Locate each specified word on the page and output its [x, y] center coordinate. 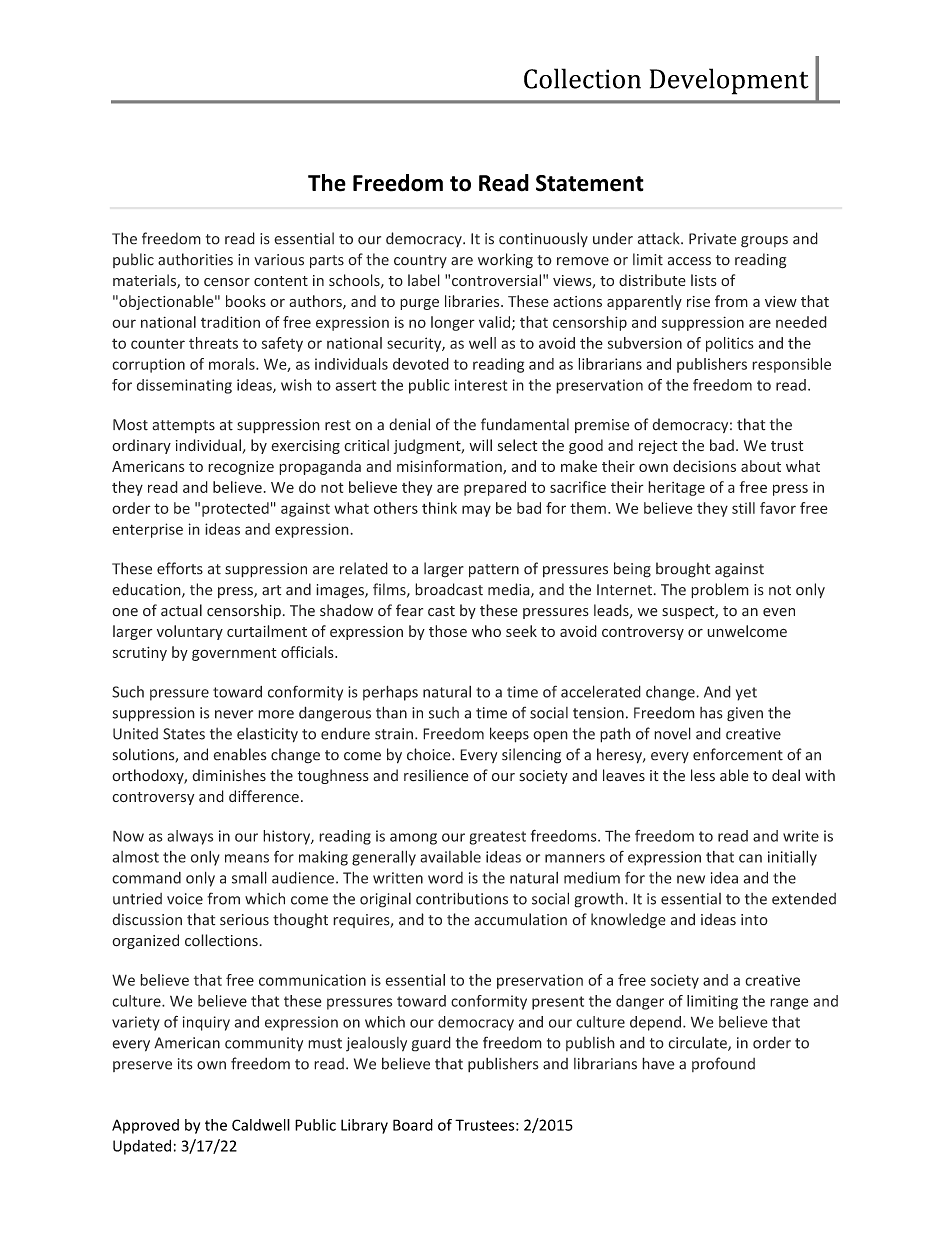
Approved [145, 1126]
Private [713, 239]
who [486, 631]
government [234, 654]
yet [746, 694]
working [505, 261]
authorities [195, 259]
